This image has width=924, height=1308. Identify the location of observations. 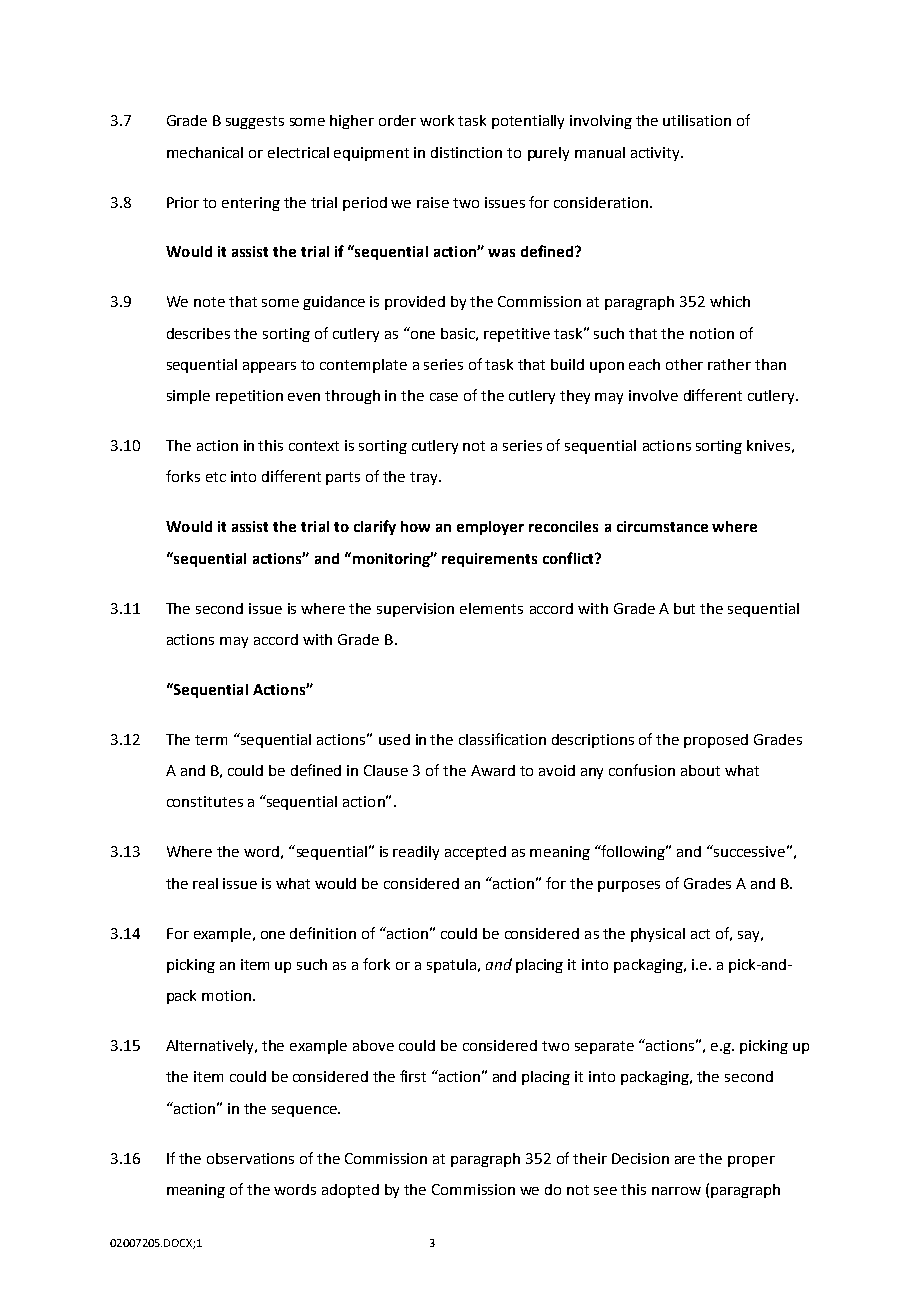
(250, 1158).
